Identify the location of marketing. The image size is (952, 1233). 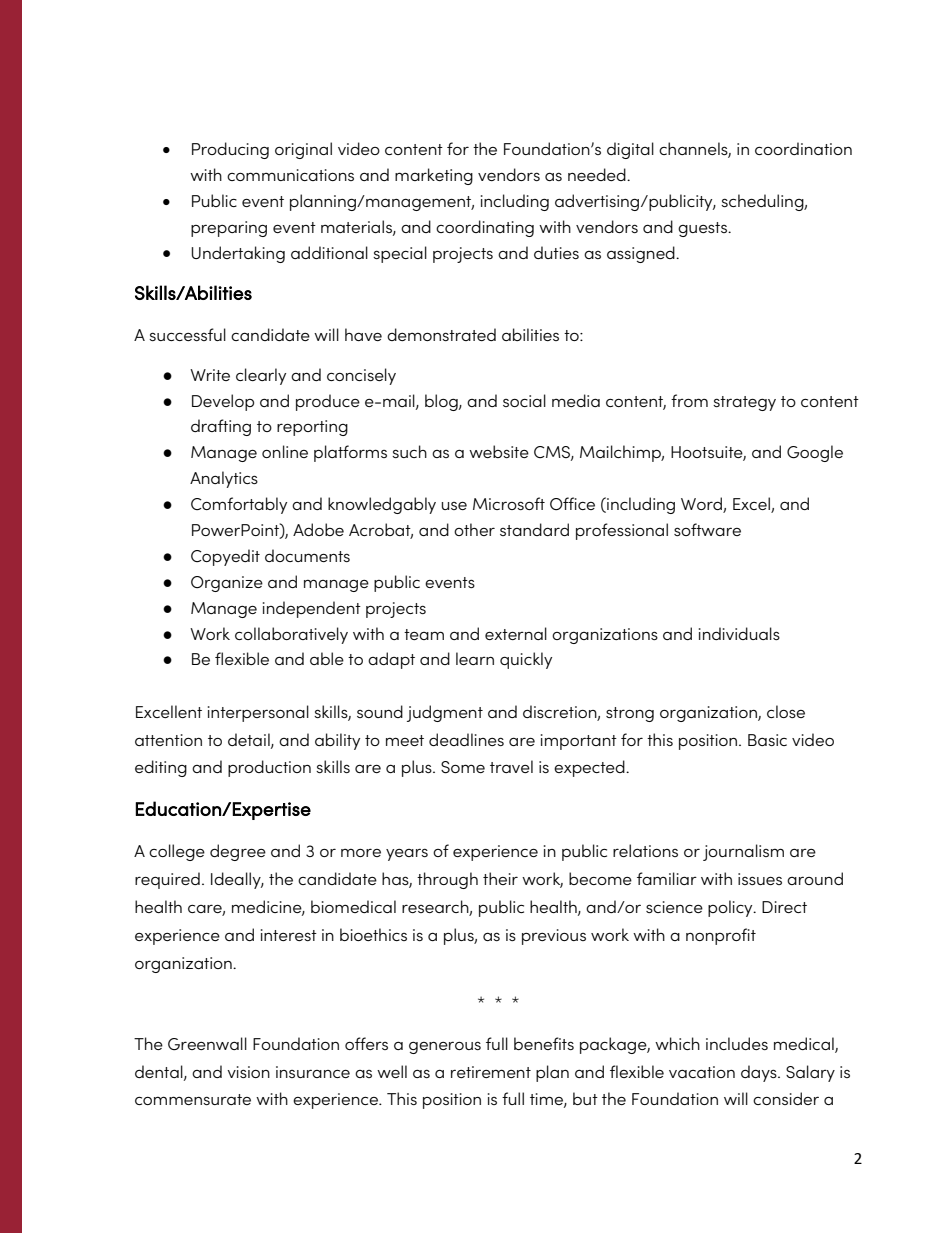
(434, 176).
